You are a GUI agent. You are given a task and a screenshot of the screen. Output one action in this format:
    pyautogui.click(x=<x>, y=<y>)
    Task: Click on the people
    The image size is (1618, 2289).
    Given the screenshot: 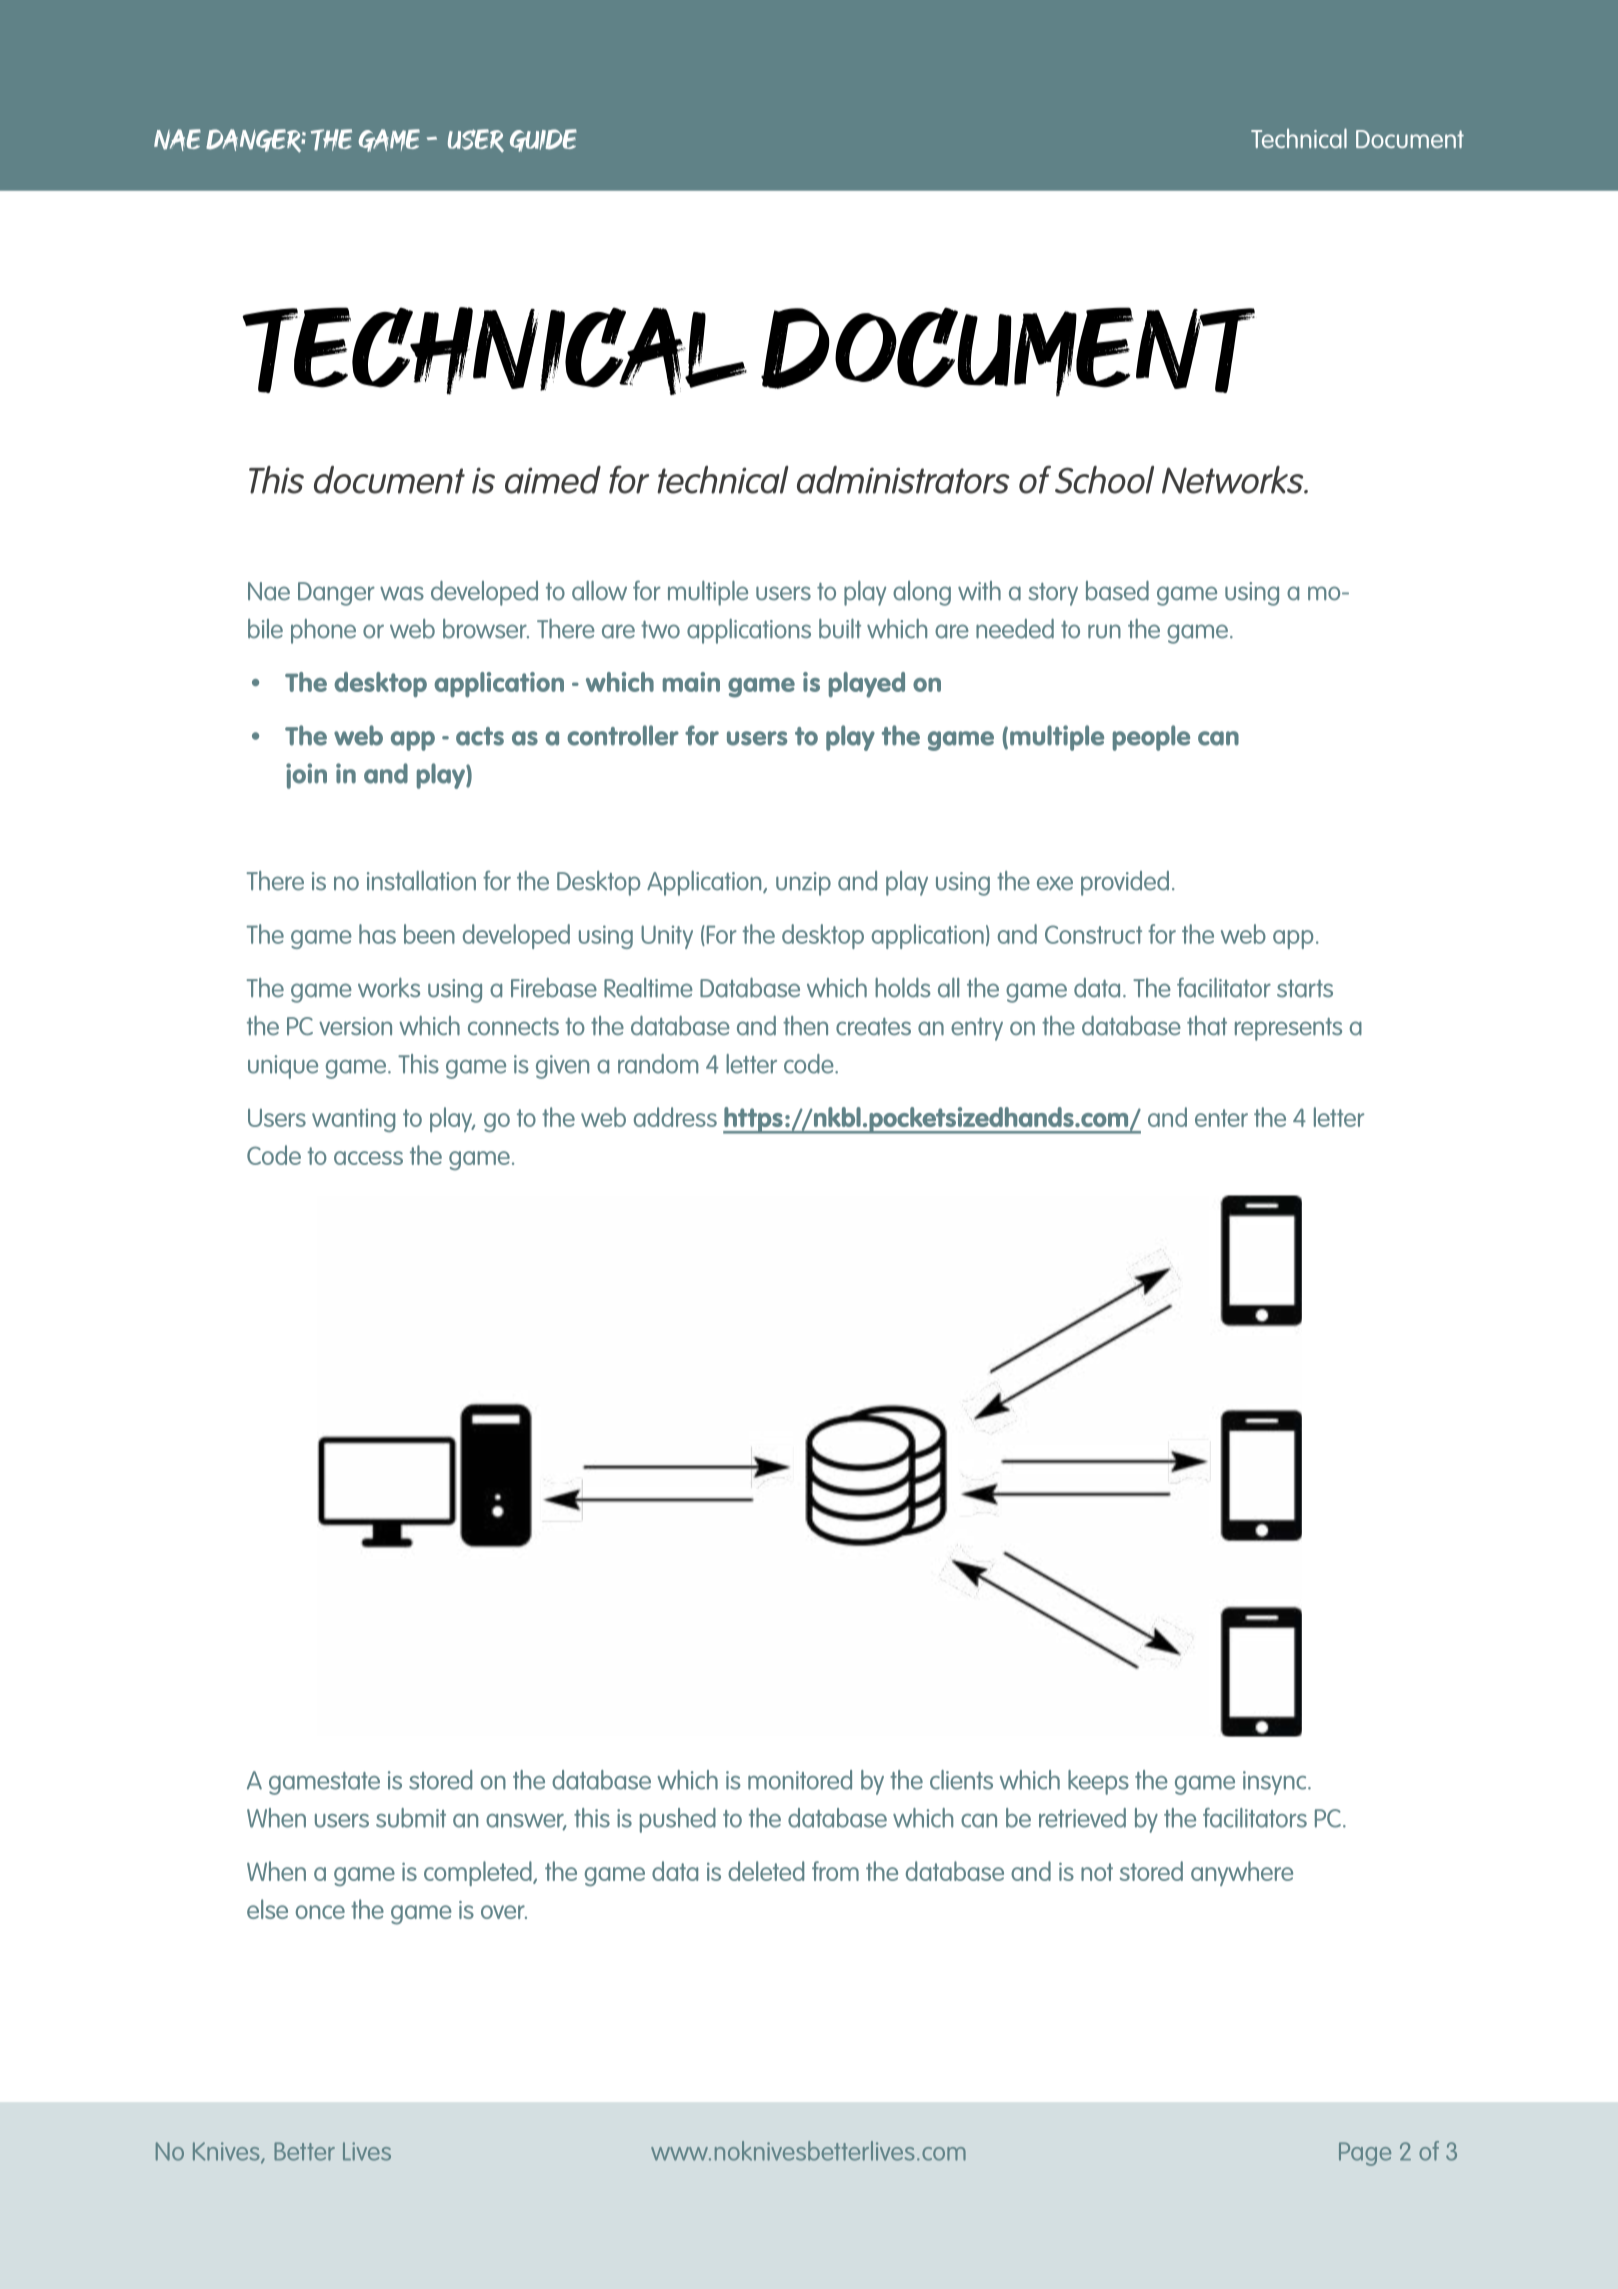 What is the action you would take?
    pyautogui.click(x=1151, y=738)
